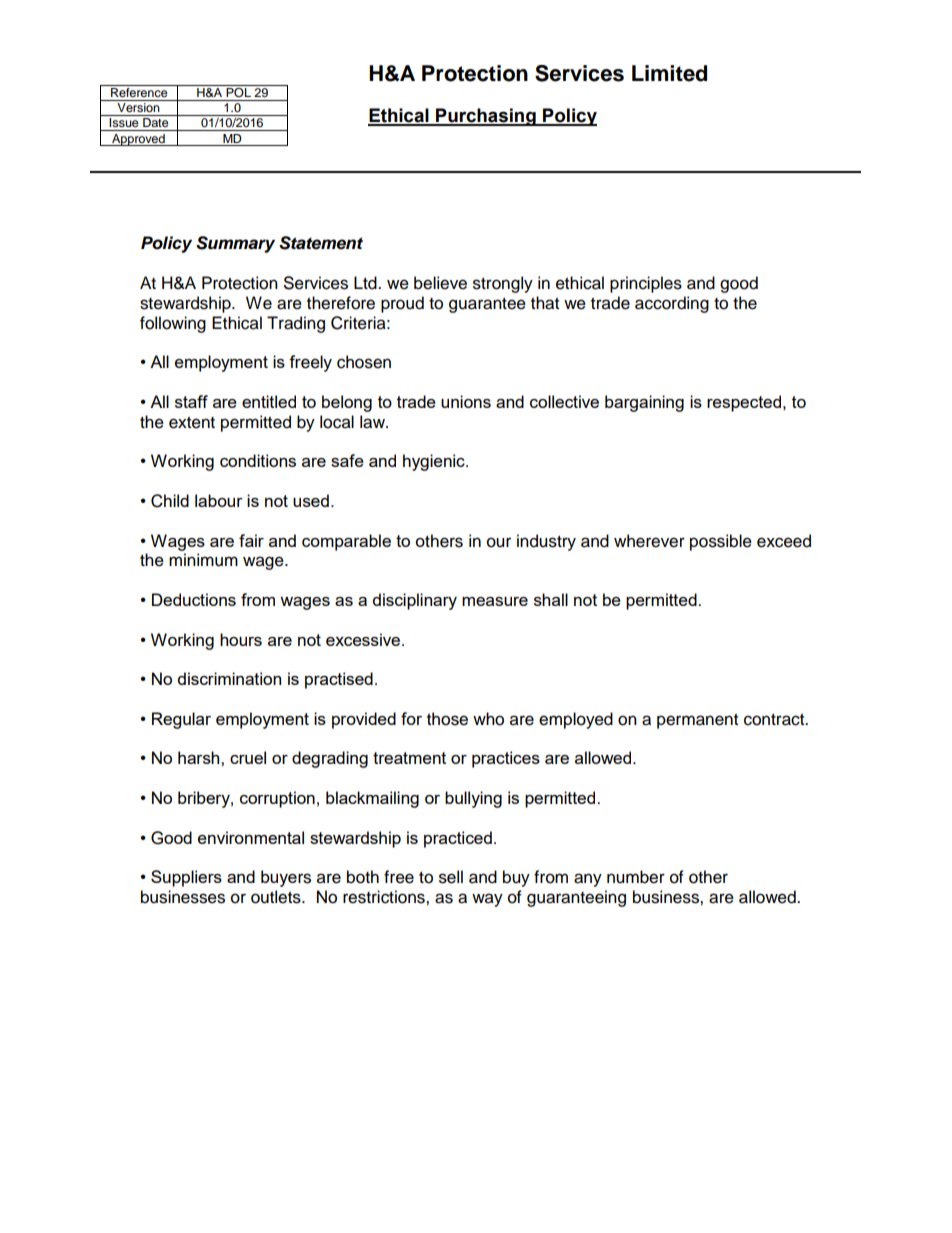 The height and width of the screenshot is (1233, 952). I want to click on unions, so click(466, 401).
